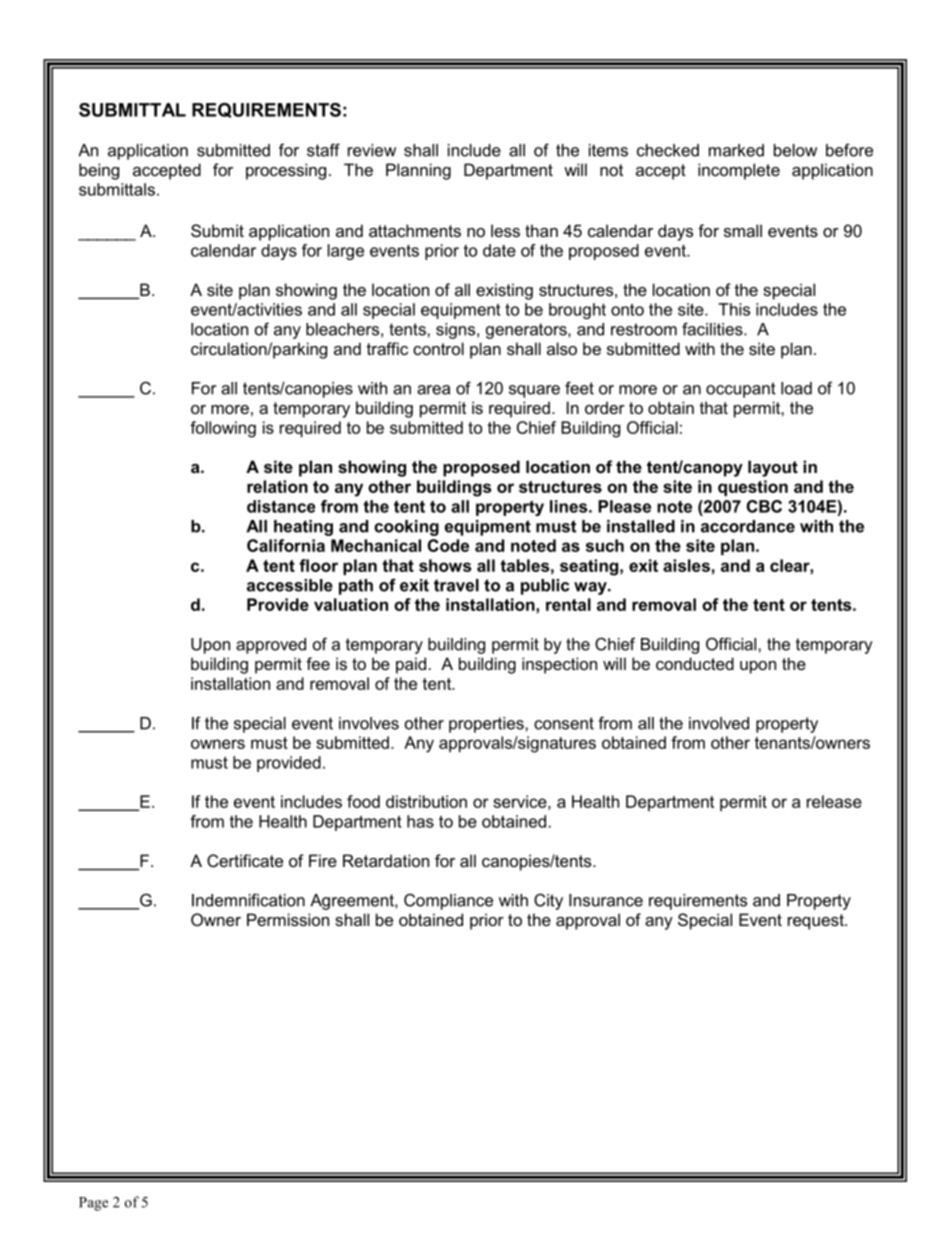  Describe the element at coordinates (695, 663) in the screenshot. I see `conducted` at that location.
